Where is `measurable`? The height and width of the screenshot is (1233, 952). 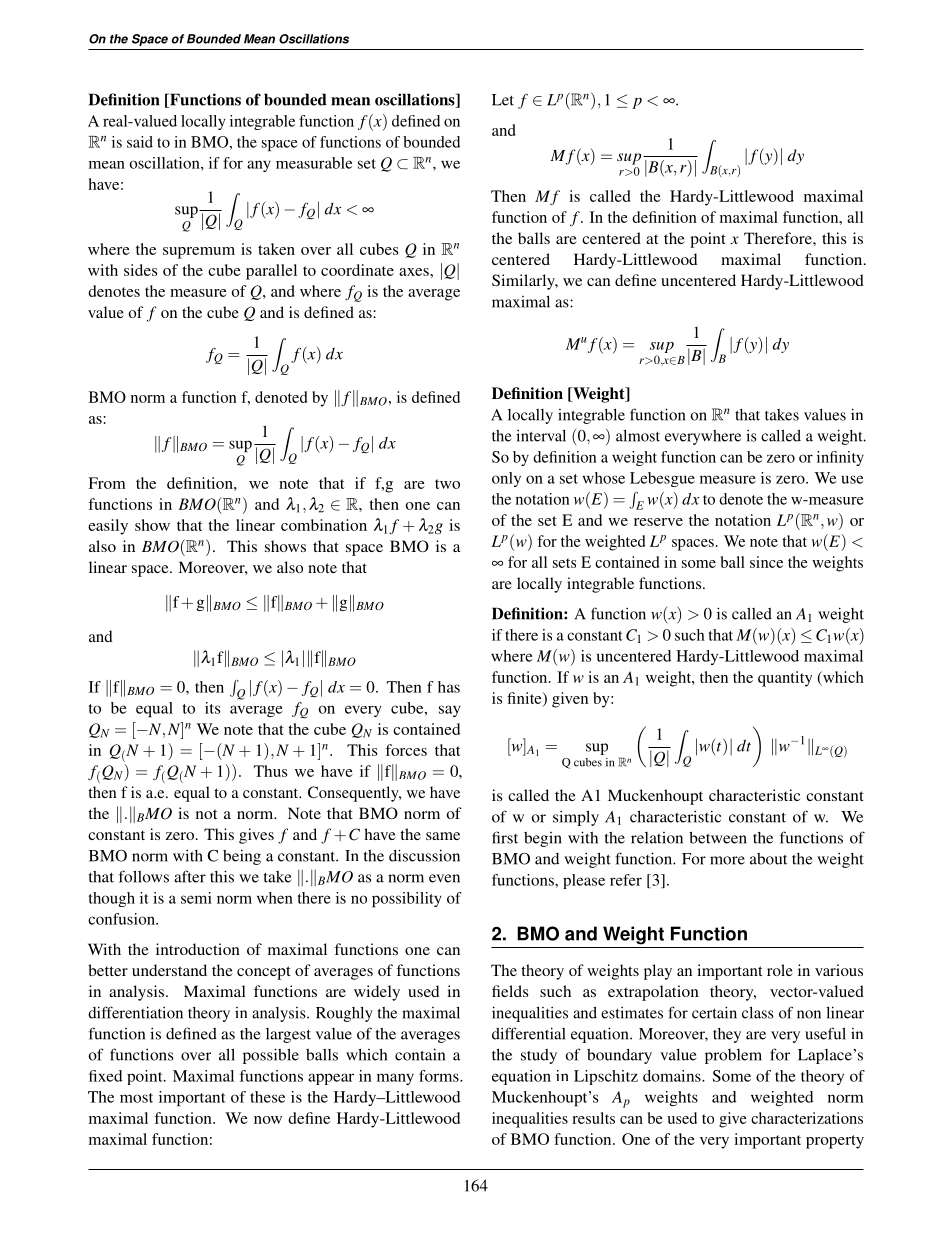 measurable is located at coordinates (314, 163).
